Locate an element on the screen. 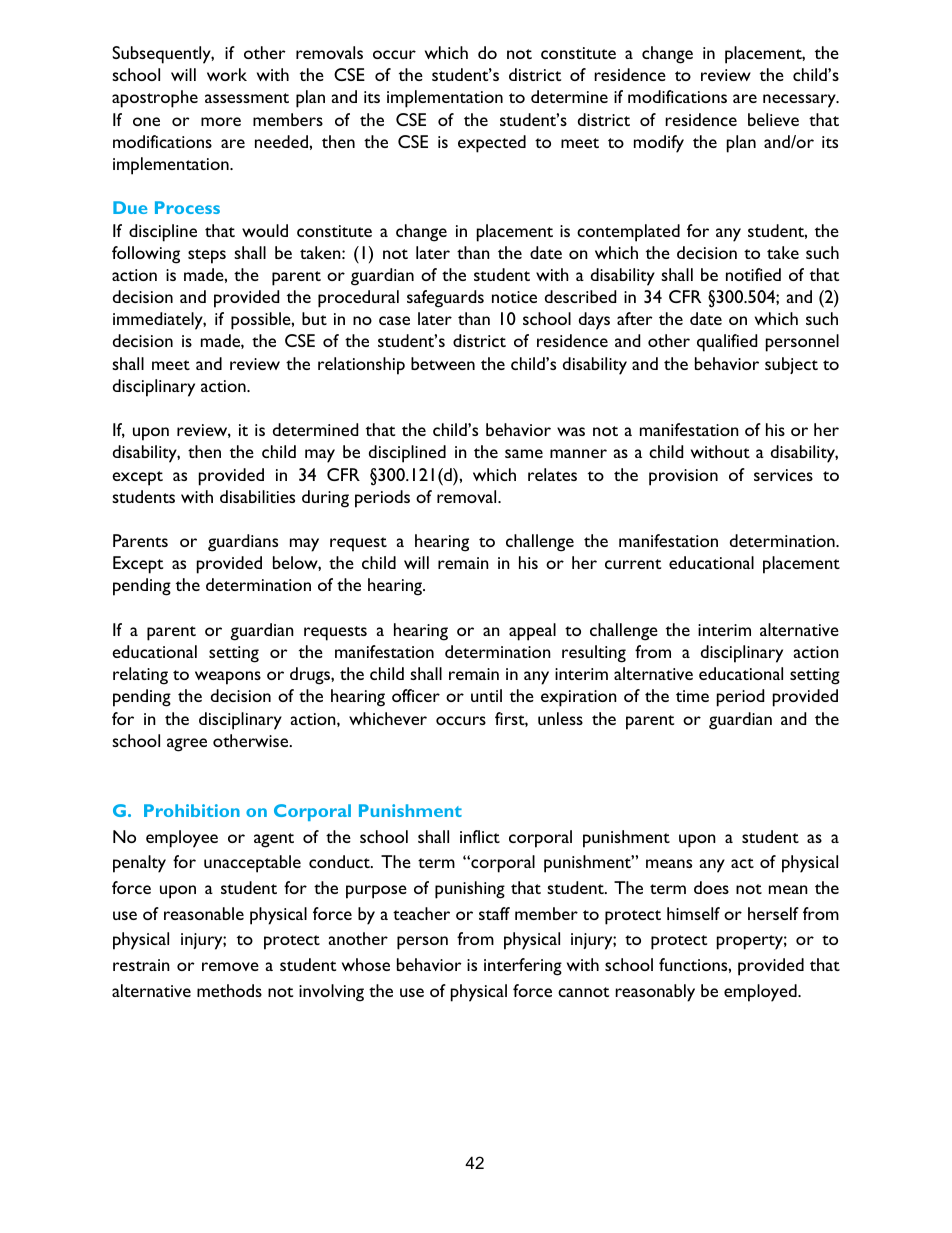 This screenshot has height=1233, width=952. more is located at coordinates (221, 121).
